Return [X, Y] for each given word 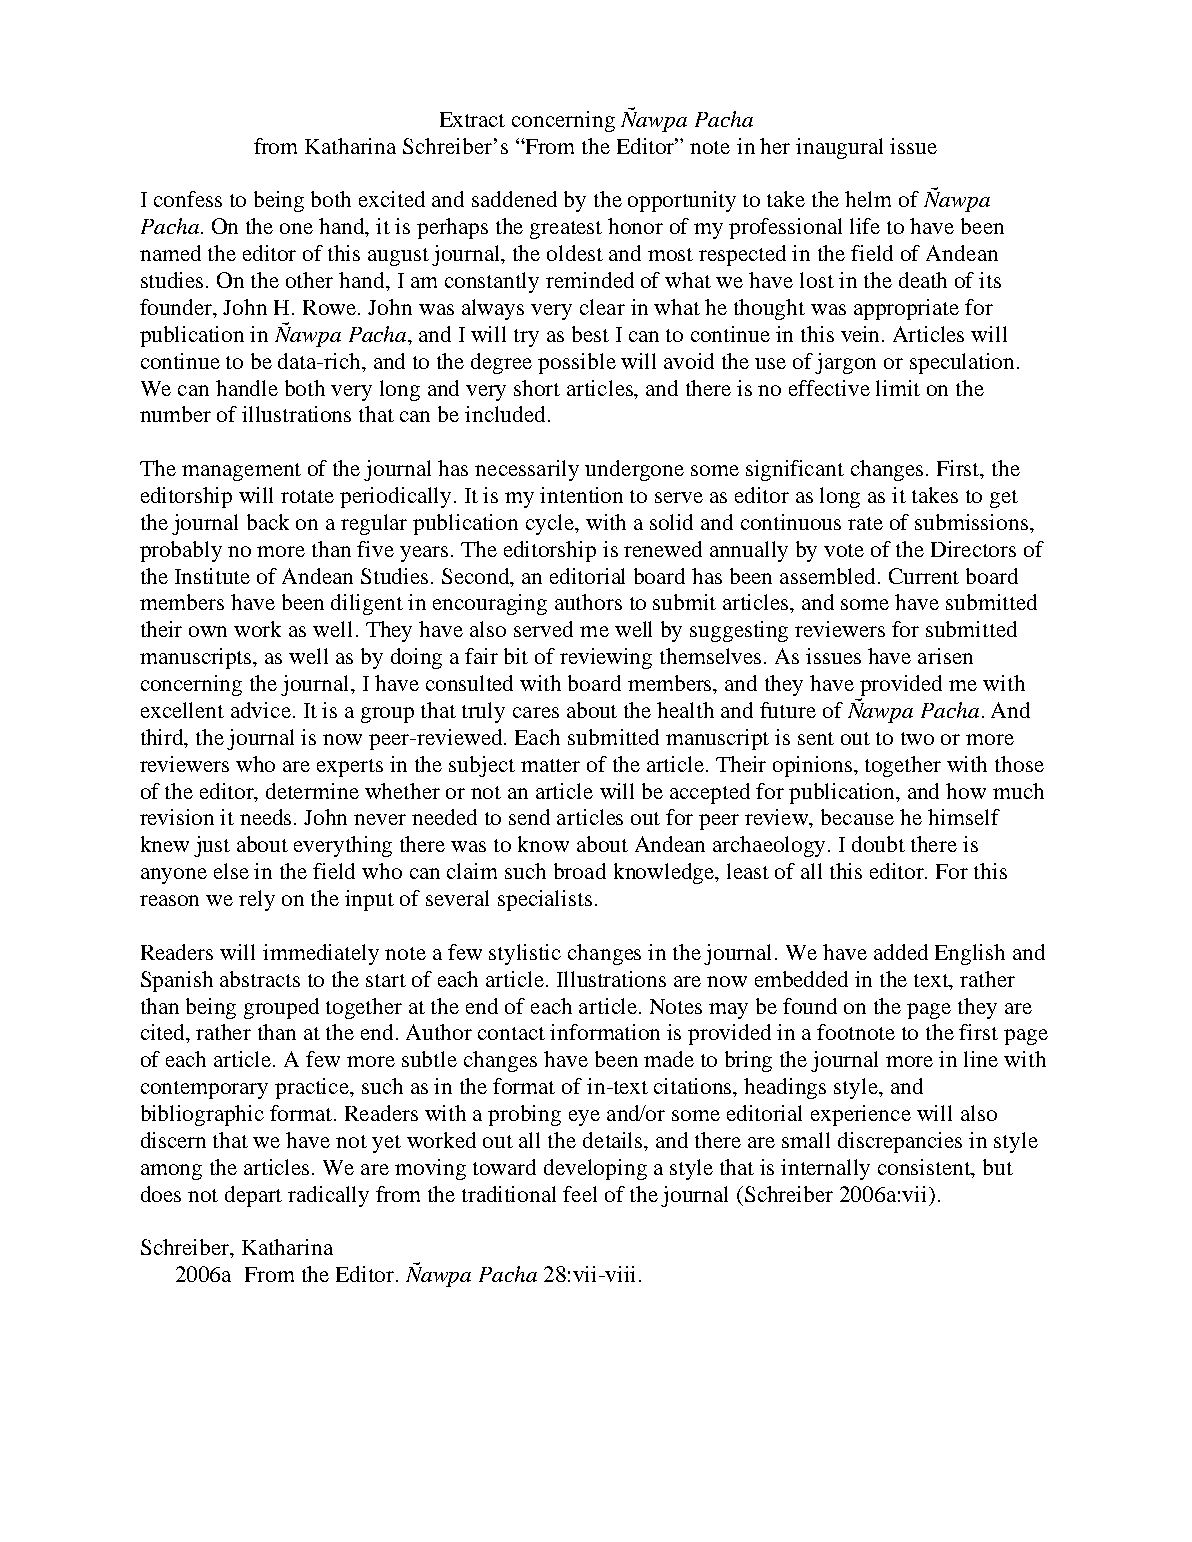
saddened [514, 199]
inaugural [839, 148]
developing [595, 1169]
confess [188, 199]
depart [253, 1196]
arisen [945, 656]
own [208, 631]
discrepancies [900, 1142]
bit [516, 656]
